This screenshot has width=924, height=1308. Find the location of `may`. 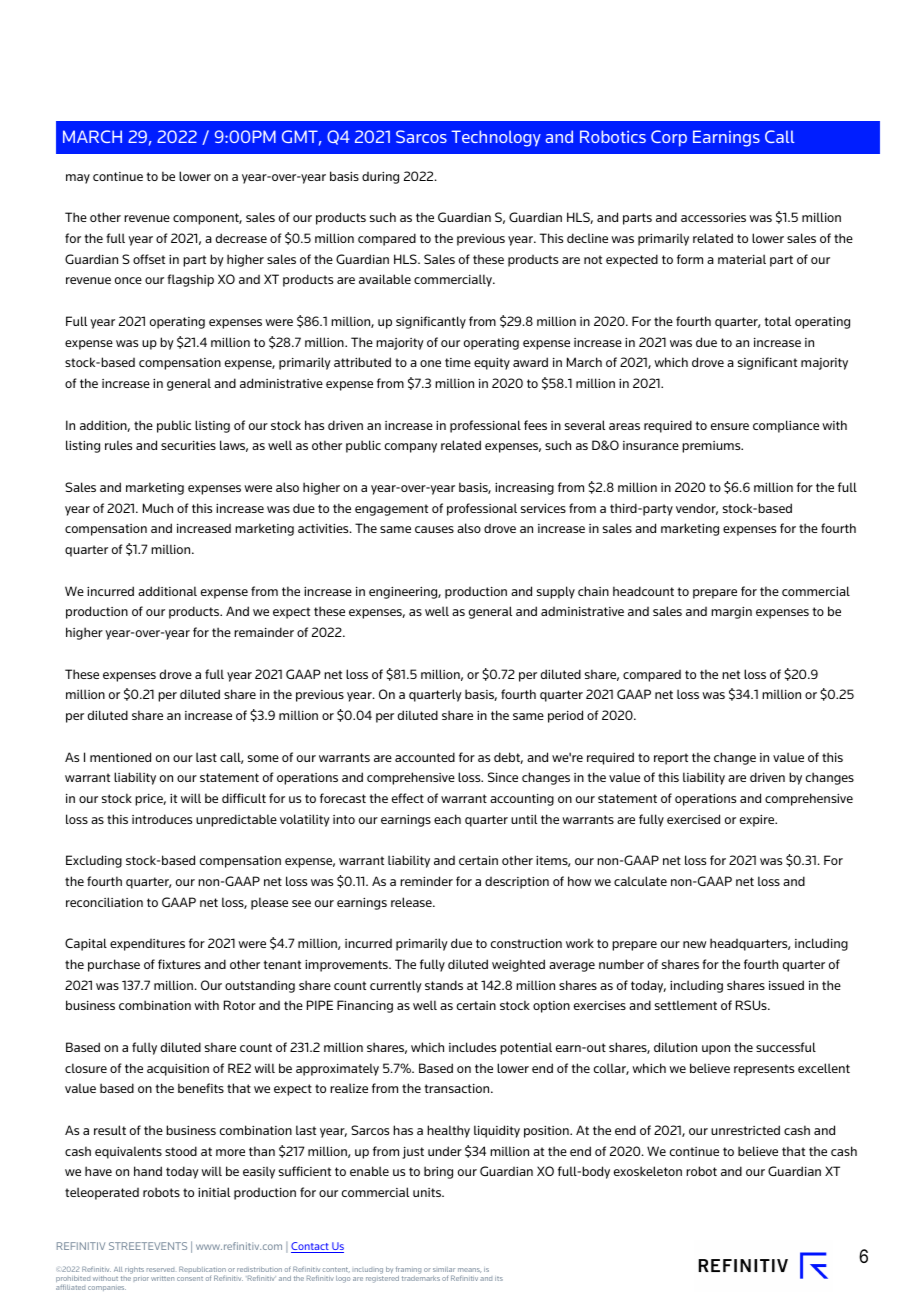

may is located at coordinates (78, 179).
